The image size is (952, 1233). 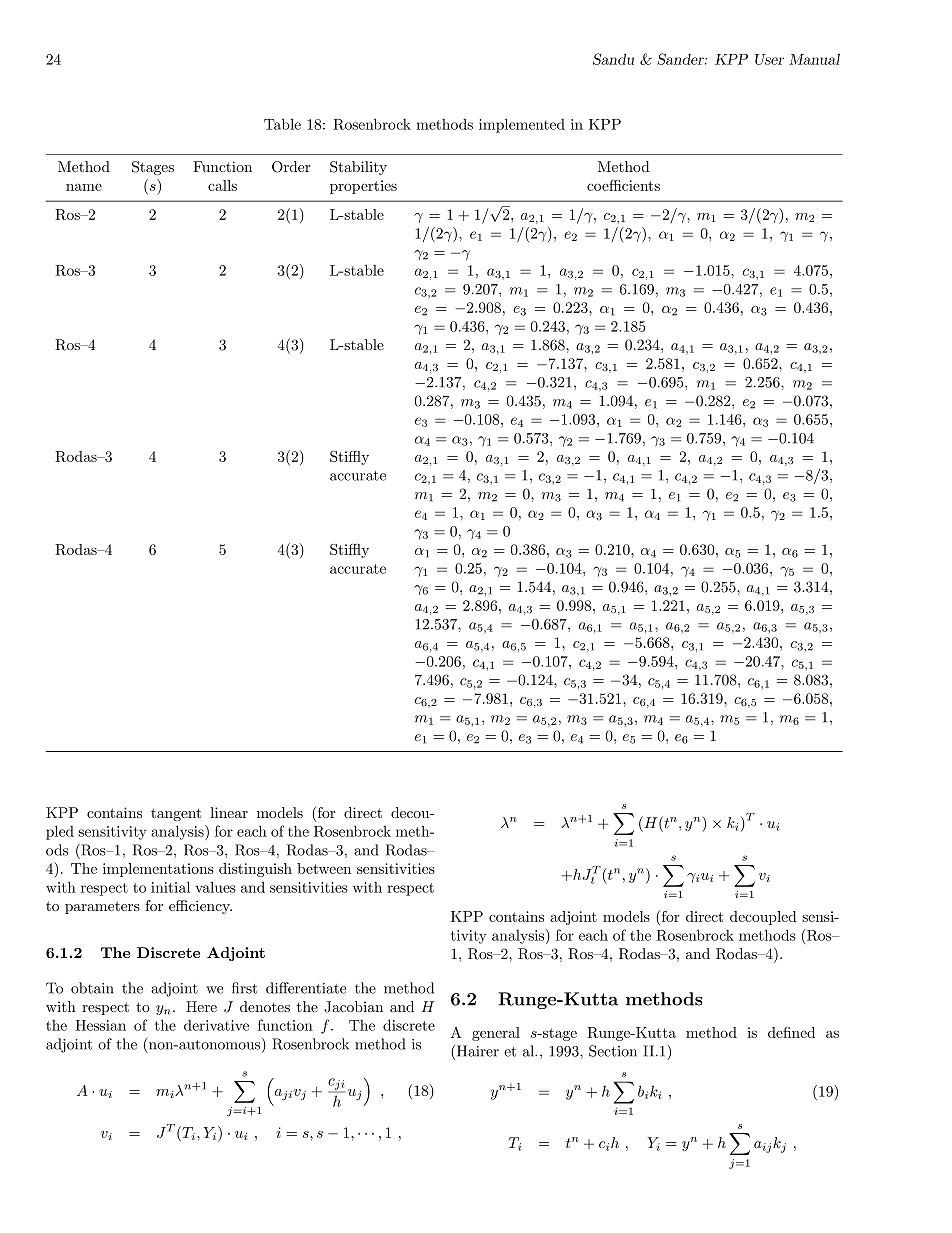 What do you see at coordinates (769, 59) in the document?
I see `User` at bounding box center [769, 59].
